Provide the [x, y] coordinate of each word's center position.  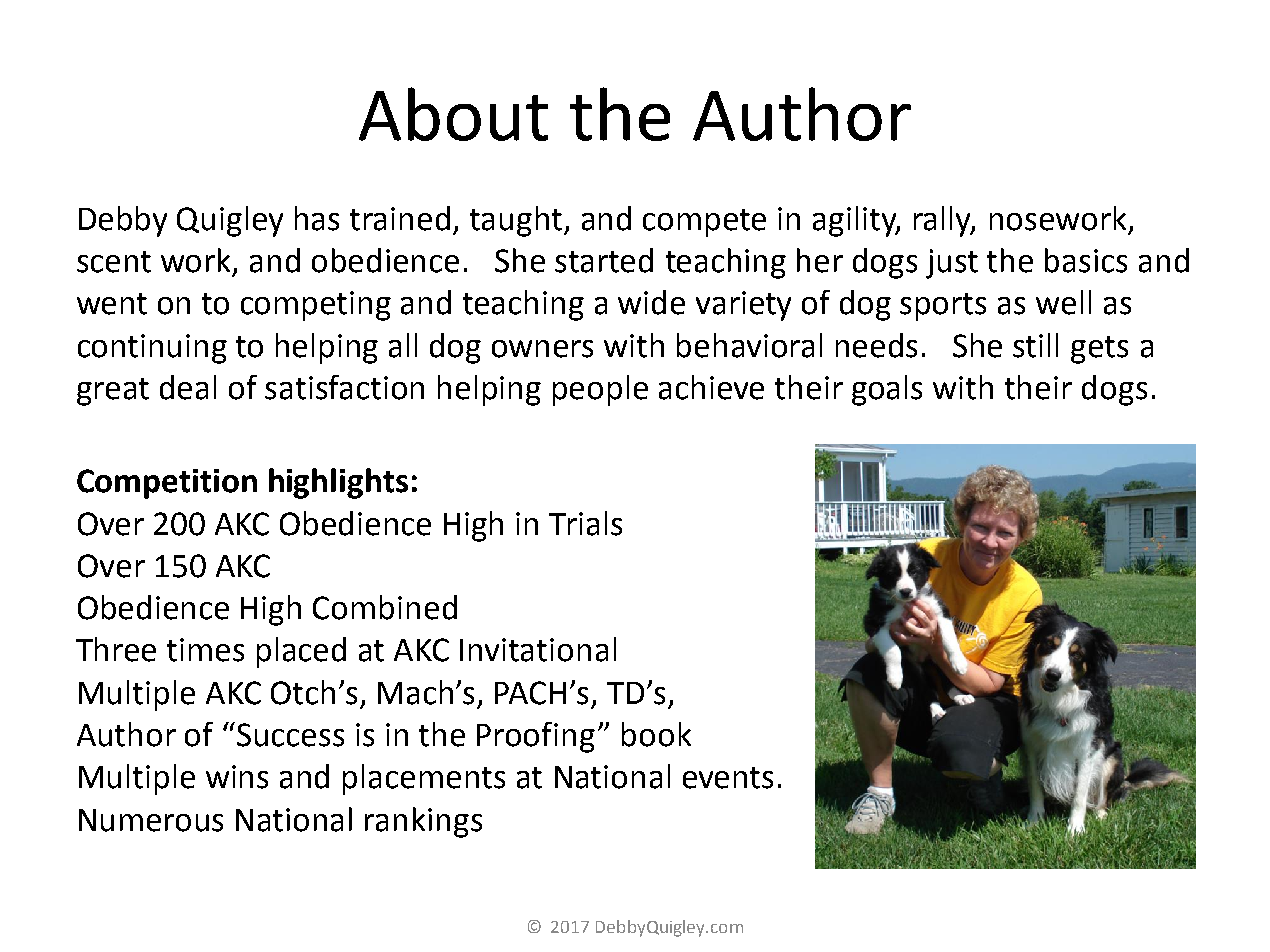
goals [887, 390]
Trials [585, 523]
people [600, 390]
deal [188, 387]
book [656, 734]
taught [517, 221]
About [453, 114]
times [205, 650]
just [952, 264]
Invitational [538, 649]
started [604, 260]
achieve [711, 387]
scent [114, 262]
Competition [167, 484]
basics [1086, 260]
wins [237, 777]
